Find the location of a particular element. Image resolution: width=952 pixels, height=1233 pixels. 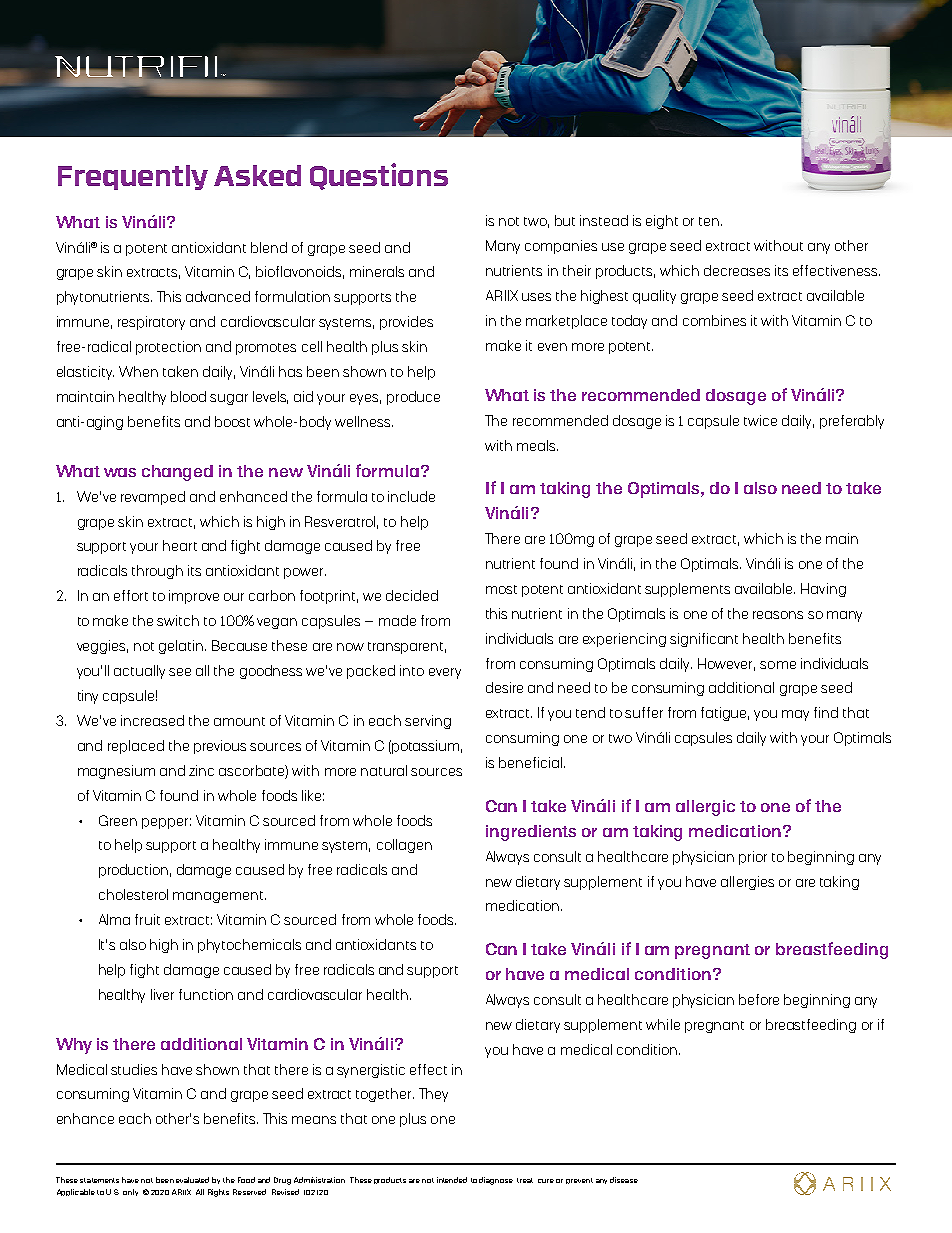

Having is located at coordinates (823, 590).
